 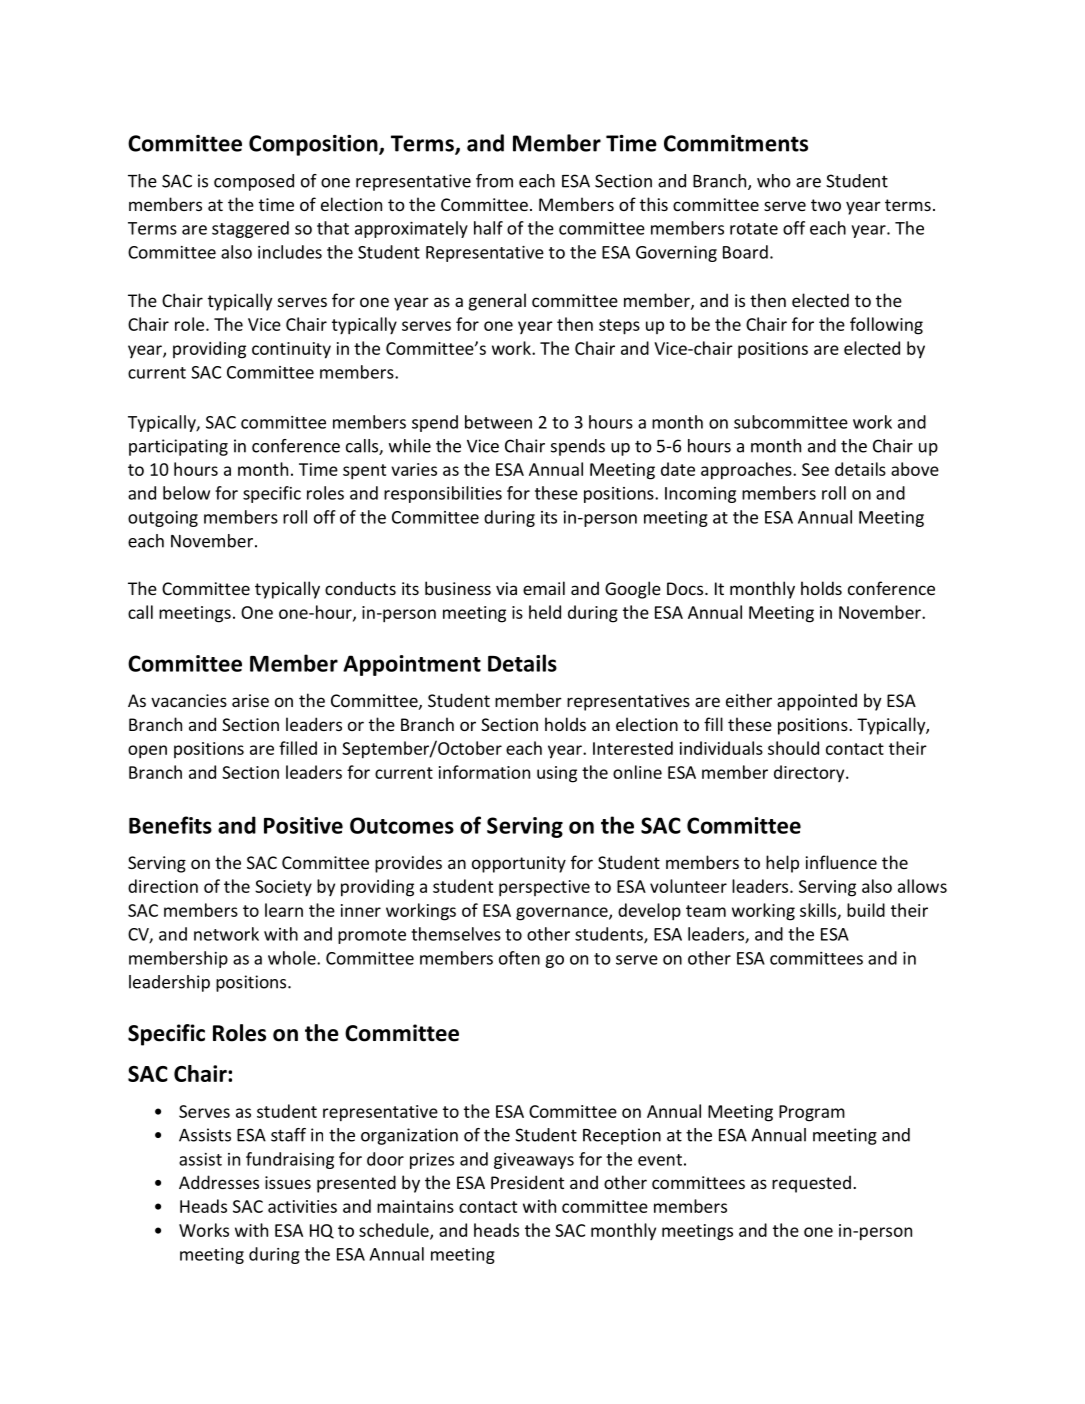 What do you see at coordinates (811, 1184) in the page?
I see `requested` at bounding box center [811, 1184].
